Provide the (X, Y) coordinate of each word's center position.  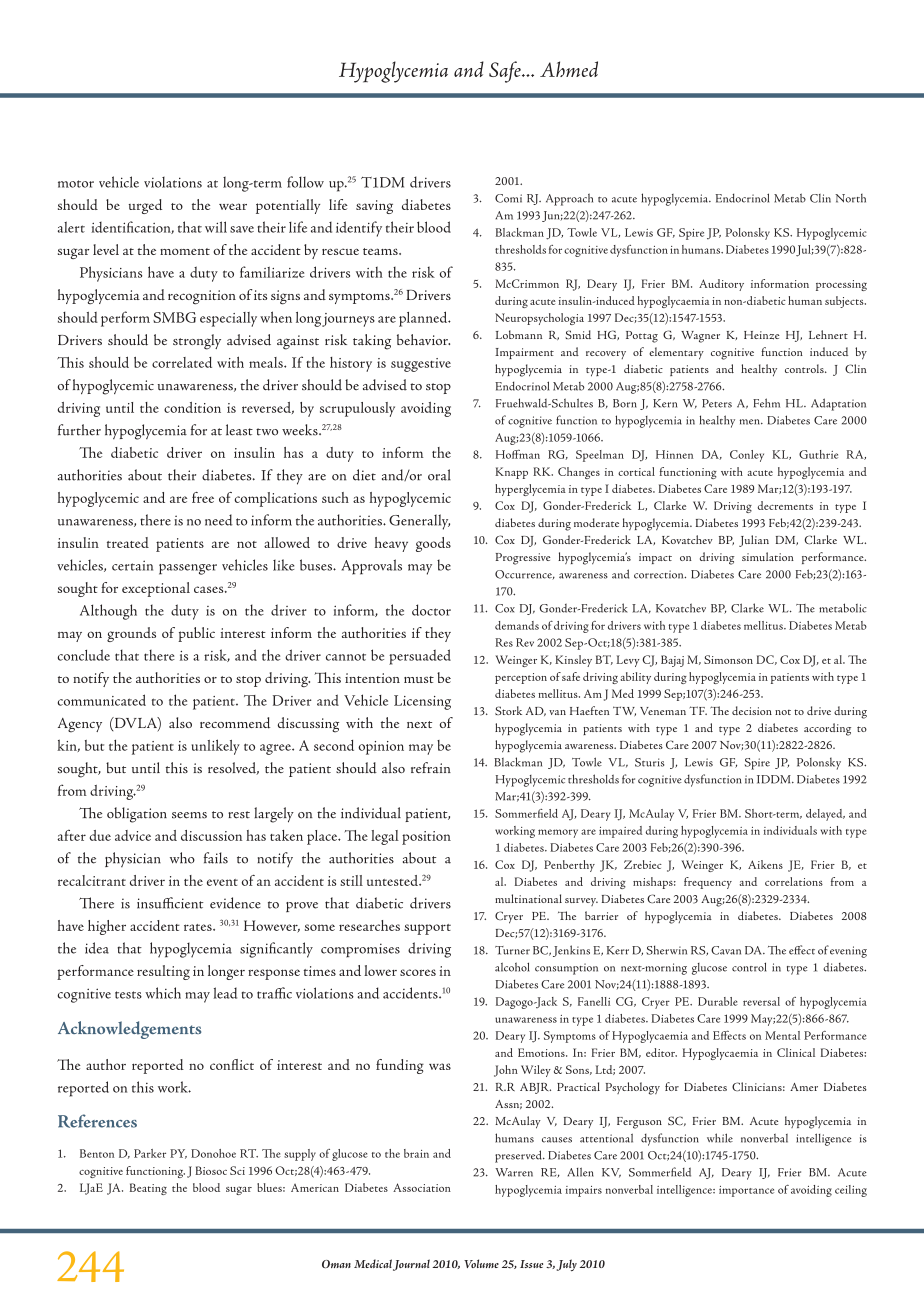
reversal (761, 1001)
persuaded (420, 657)
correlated (182, 362)
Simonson (728, 659)
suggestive (421, 365)
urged (145, 206)
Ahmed (569, 69)
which (163, 993)
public (196, 634)
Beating (148, 1189)
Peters (717, 403)
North (850, 198)
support (427, 929)
